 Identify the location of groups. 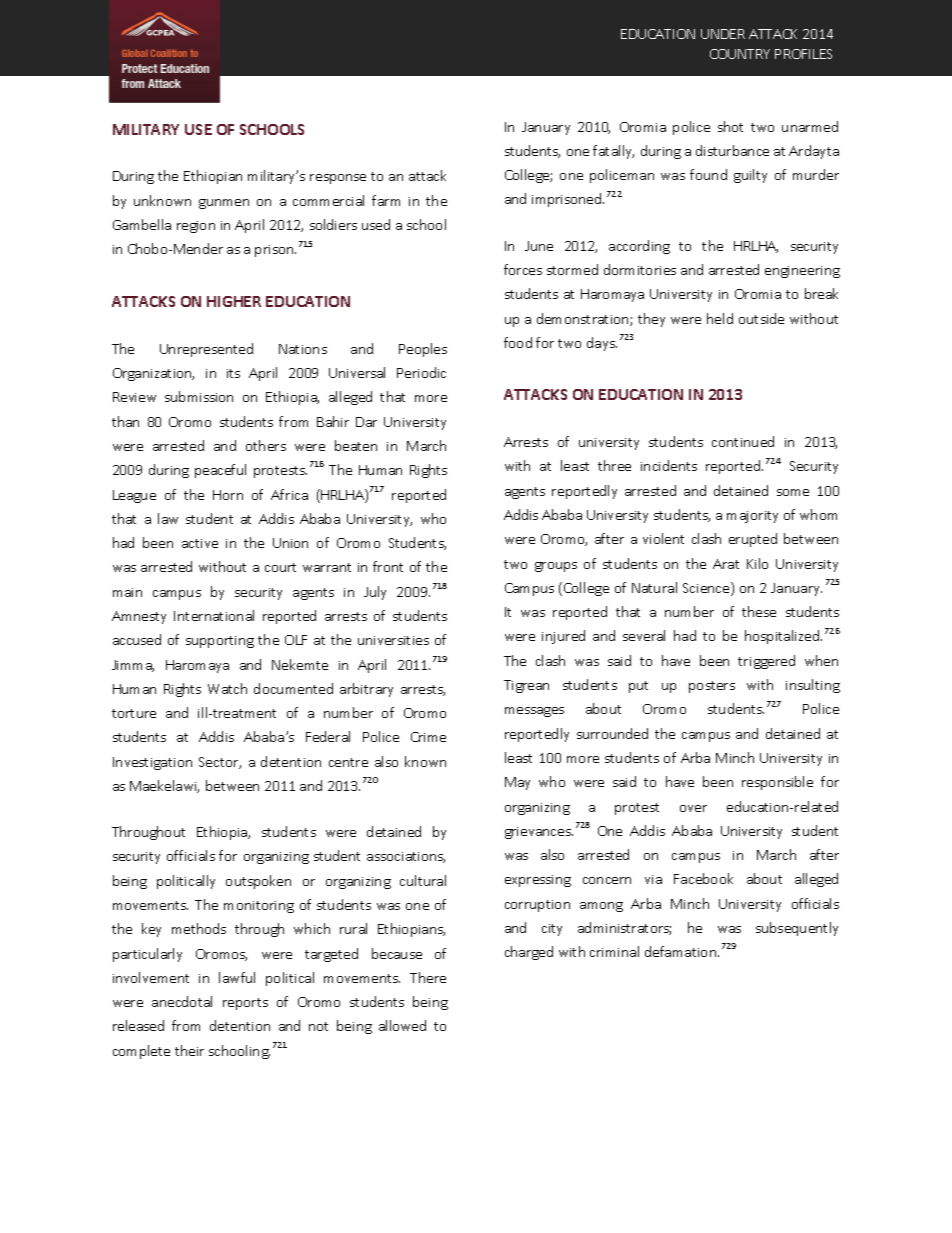
(556, 567).
